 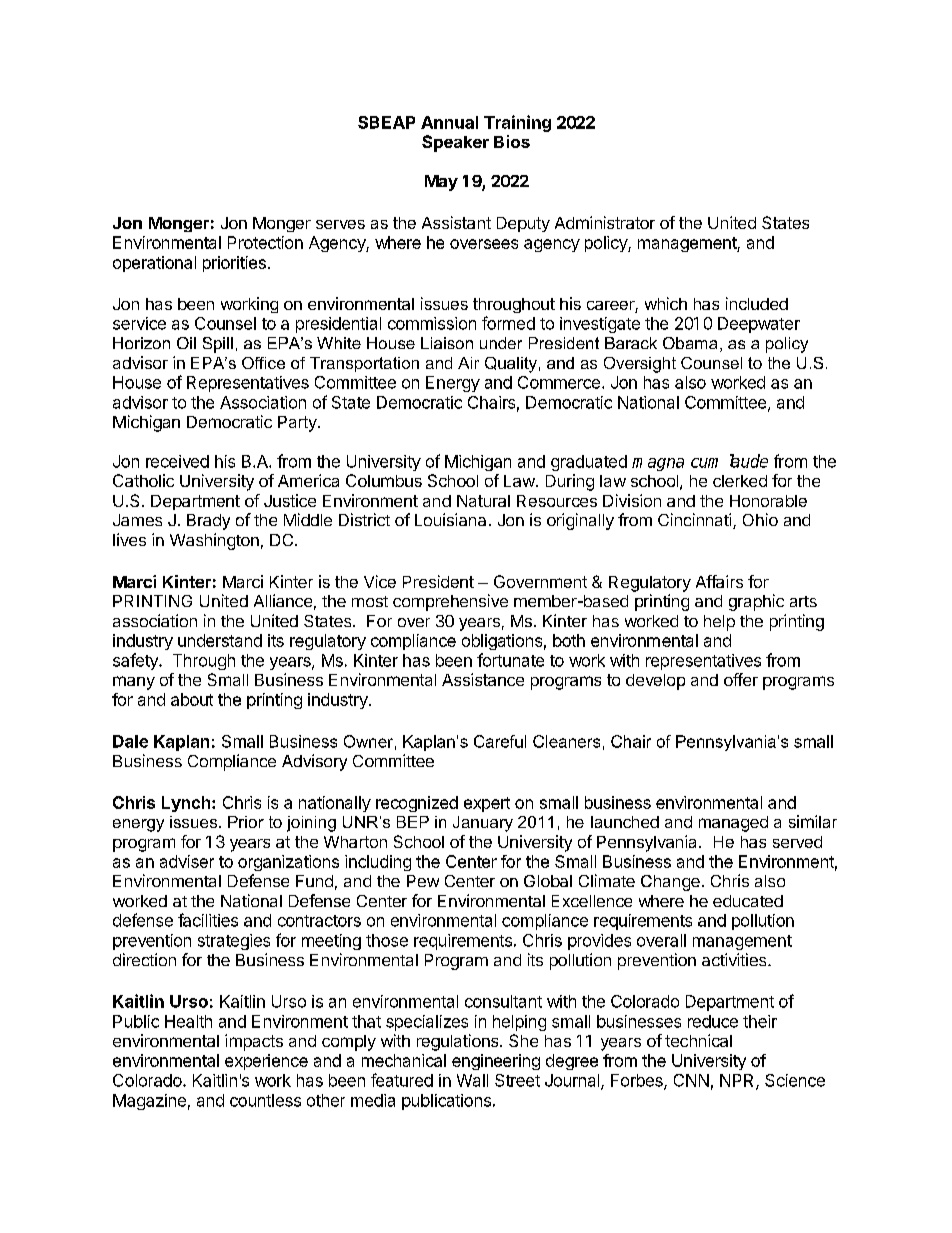 What do you see at coordinates (266, 1062) in the document?
I see `experience` at bounding box center [266, 1062].
